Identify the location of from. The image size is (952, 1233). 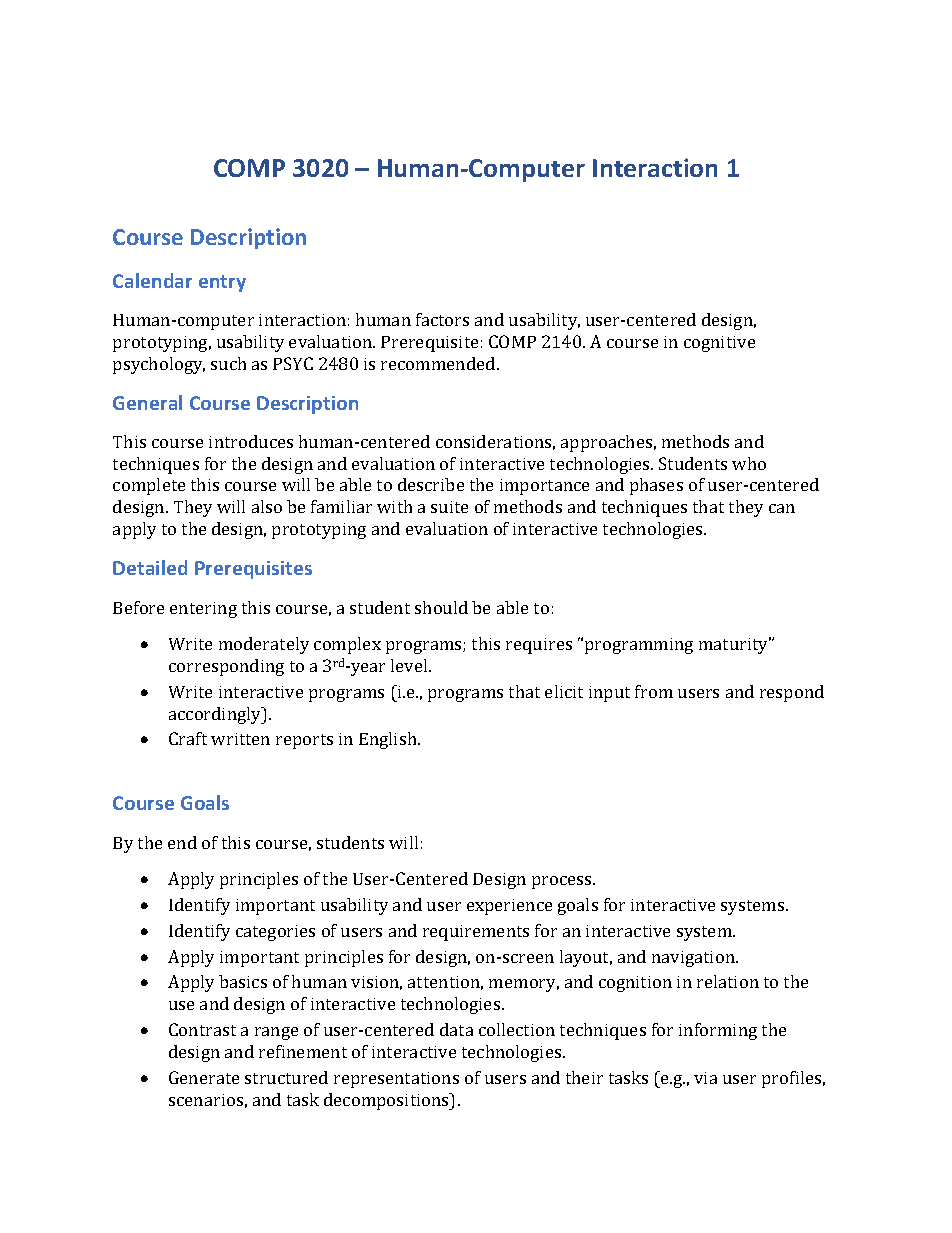
(654, 691).
